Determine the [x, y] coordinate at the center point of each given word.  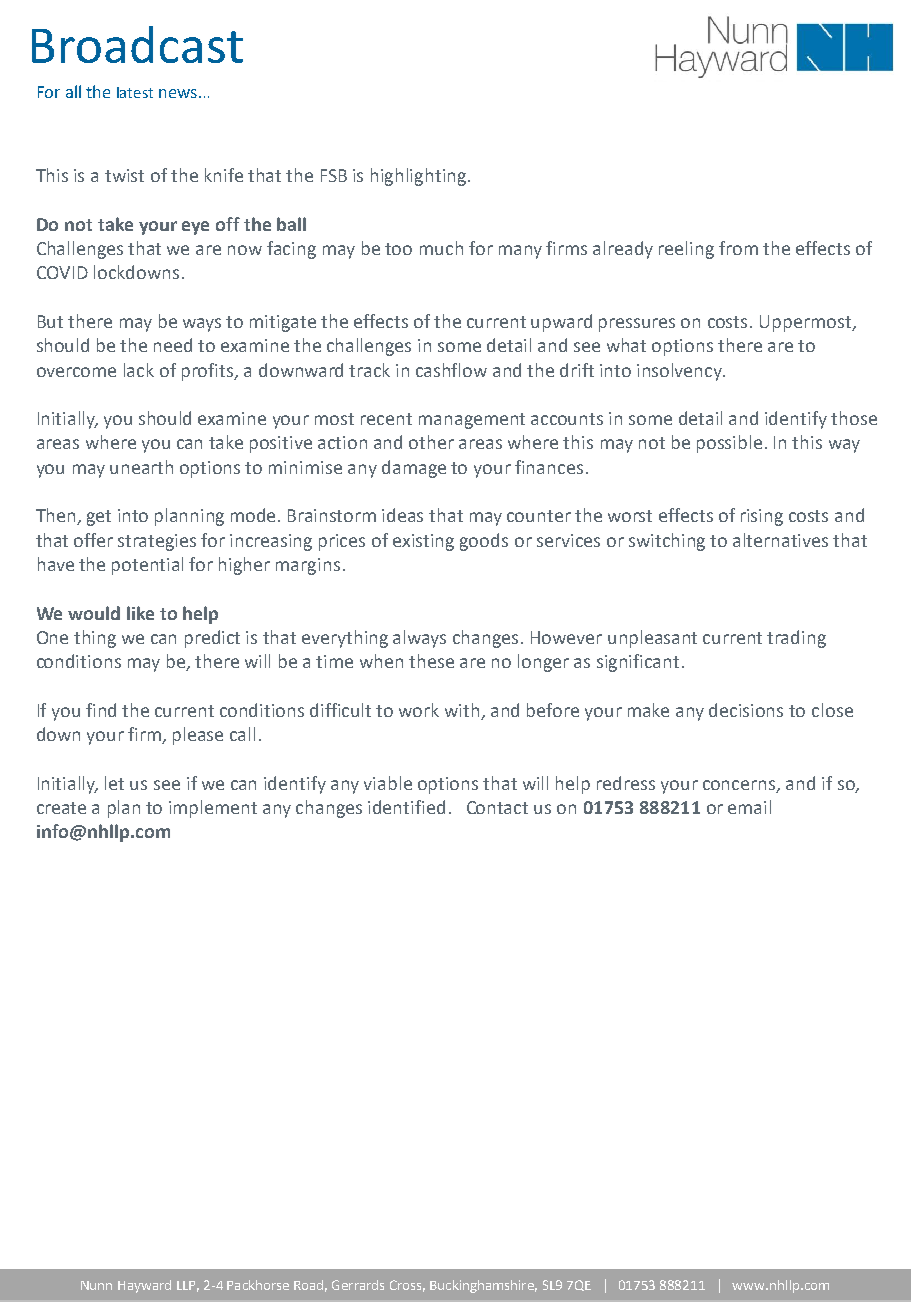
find [101, 710]
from [738, 248]
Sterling [189, 1286]
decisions [746, 710]
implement [213, 809]
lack [139, 370]
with [462, 710]
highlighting [418, 177]
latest [135, 92]
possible [729, 444]
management [472, 421]
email [749, 807]
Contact [497, 807]
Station [316, 1286]
